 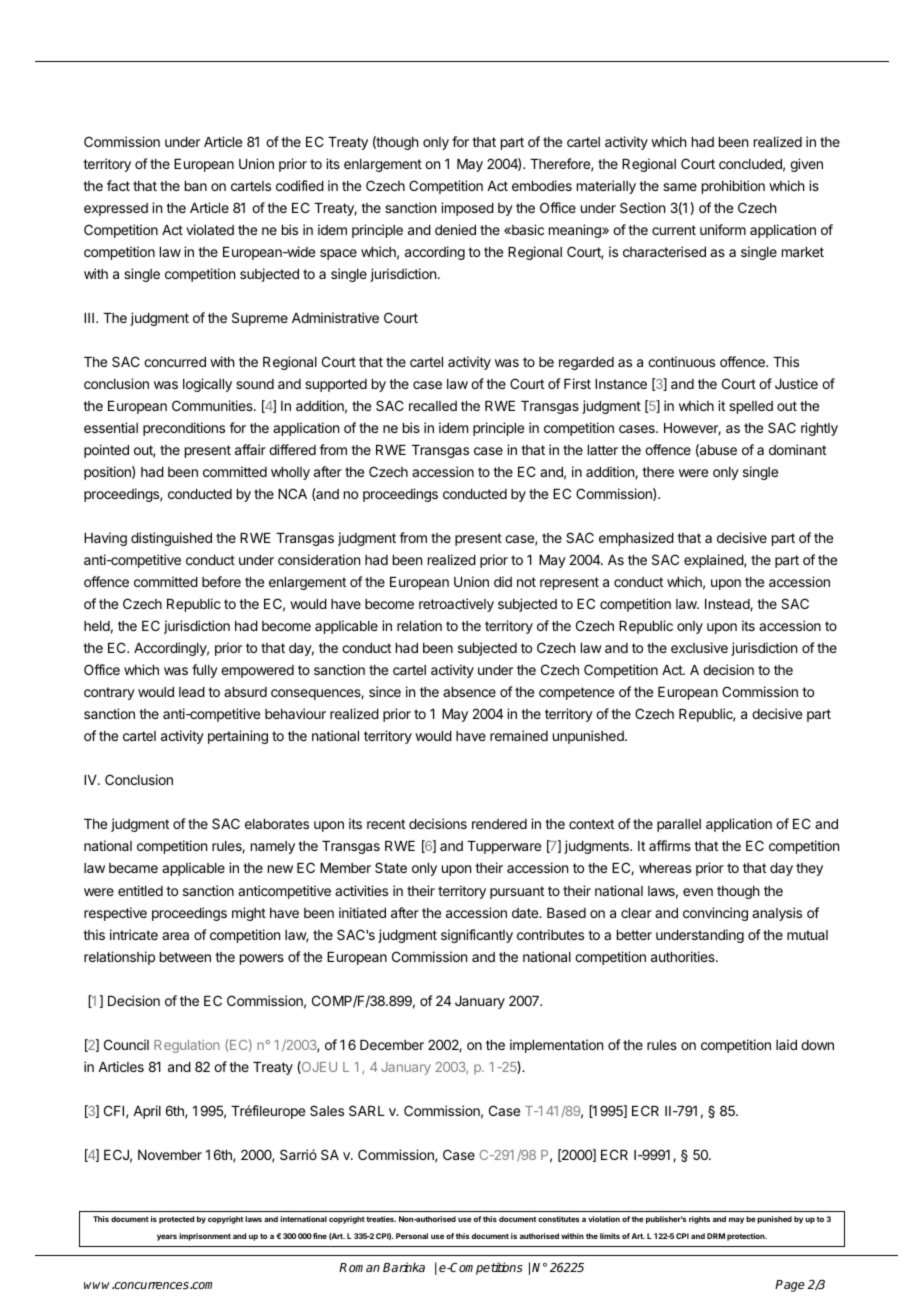 What do you see at coordinates (167, 1237) in the screenshot?
I see `years` at bounding box center [167, 1237].
